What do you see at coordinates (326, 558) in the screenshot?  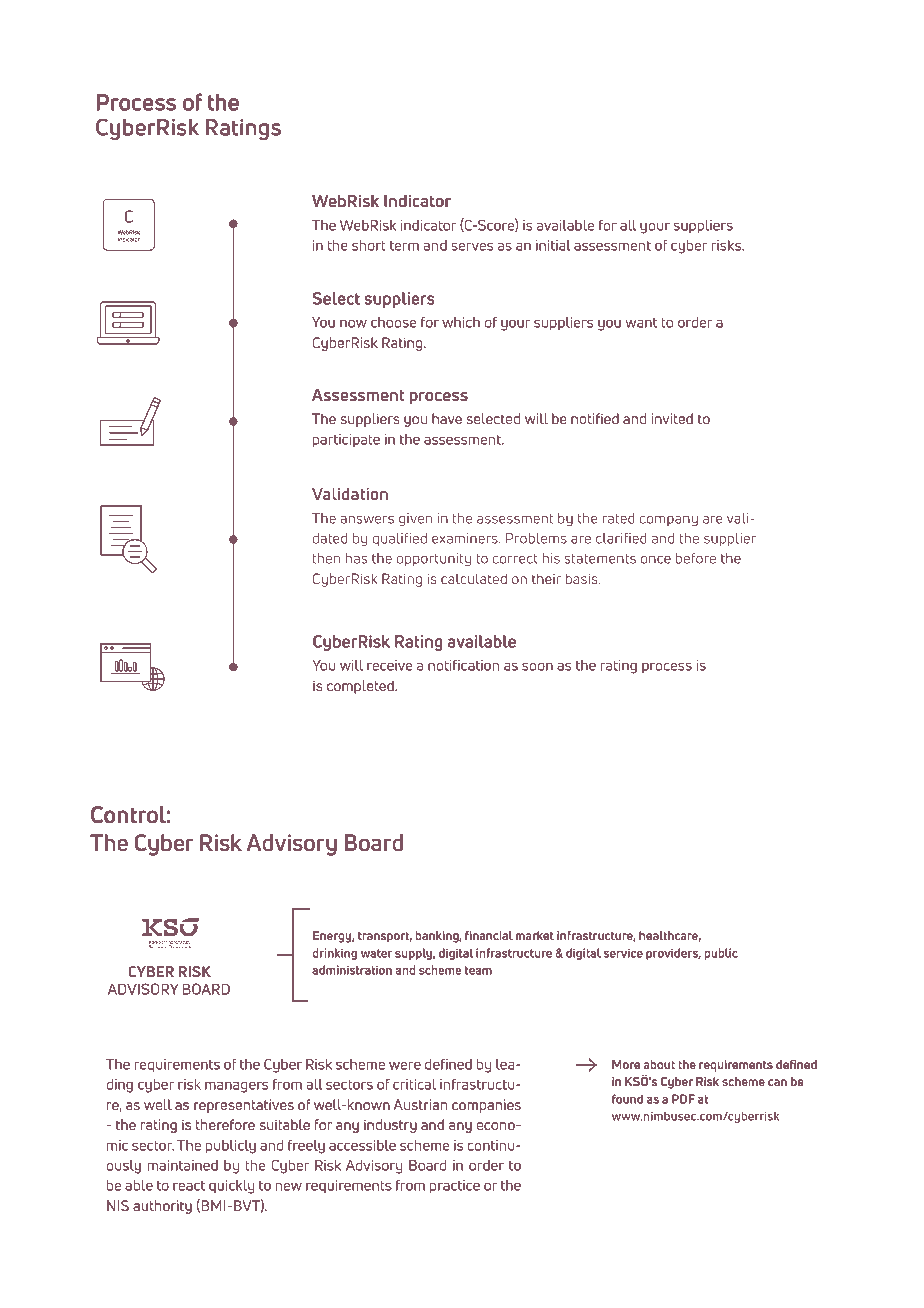 I see `then` at bounding box center [326, 558].
